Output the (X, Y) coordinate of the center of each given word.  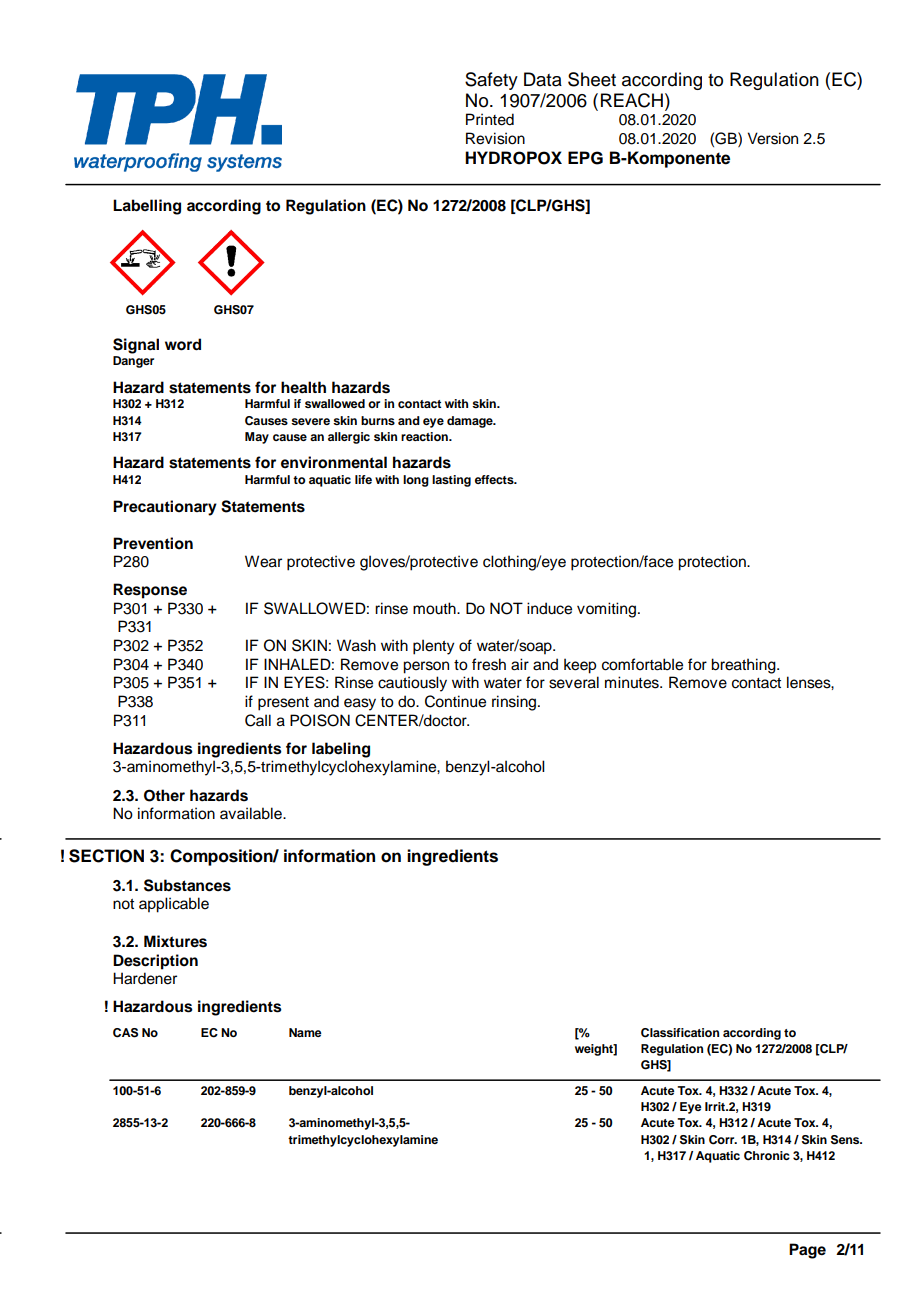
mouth (435, 608)
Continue (455, 701)
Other (164, 795)
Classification (680, 1033)
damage (471, 422)
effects (495, 479)
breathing (744, 666)
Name (305, 1032)
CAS (125, 1033)
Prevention (153, 543)
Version (772, 138)
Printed (490, 119)
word (183, 344)
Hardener (145, 978)
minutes (633, 682)
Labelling (147, 207)
